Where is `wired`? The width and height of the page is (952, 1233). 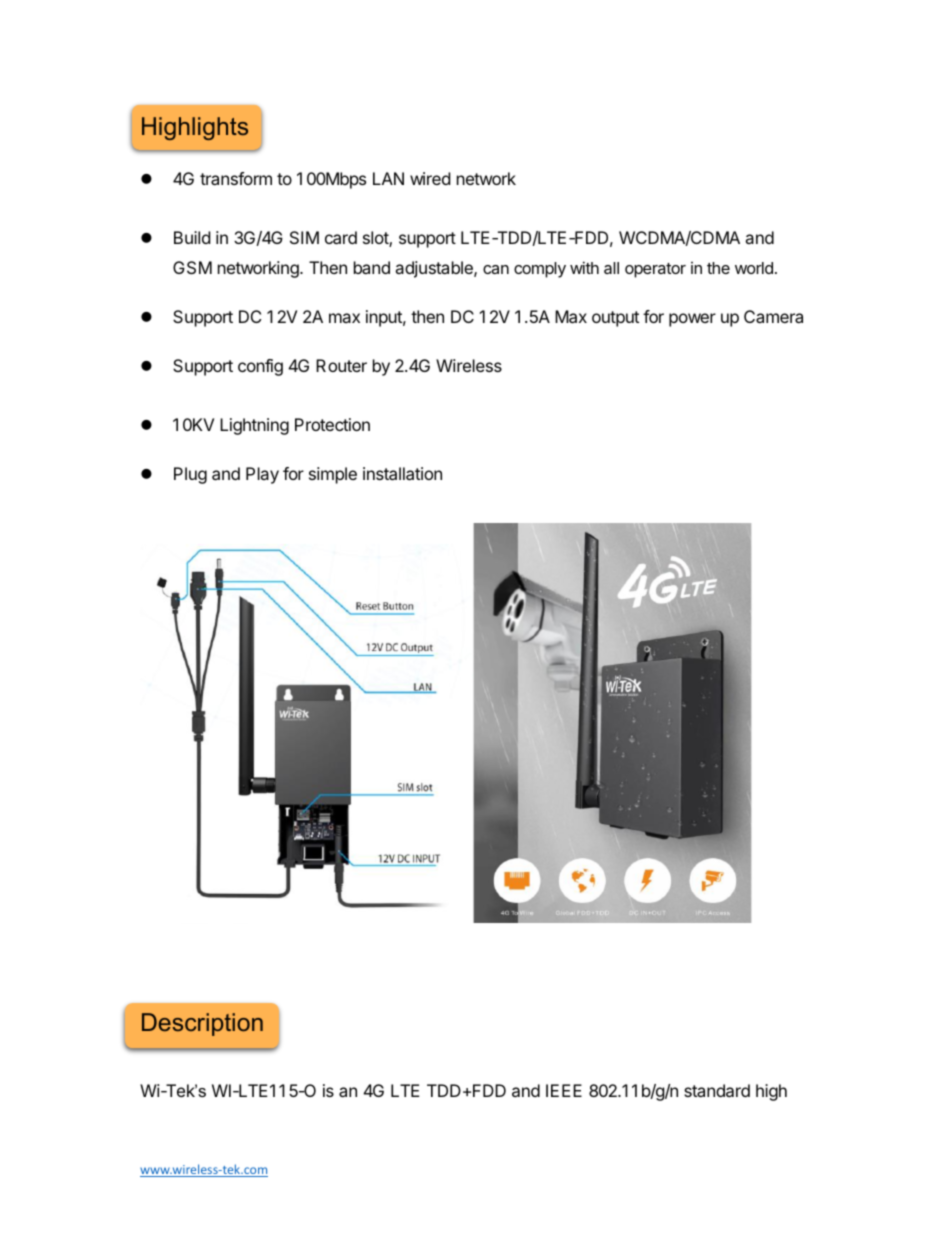 wired is located at coordinates (430, 178).
